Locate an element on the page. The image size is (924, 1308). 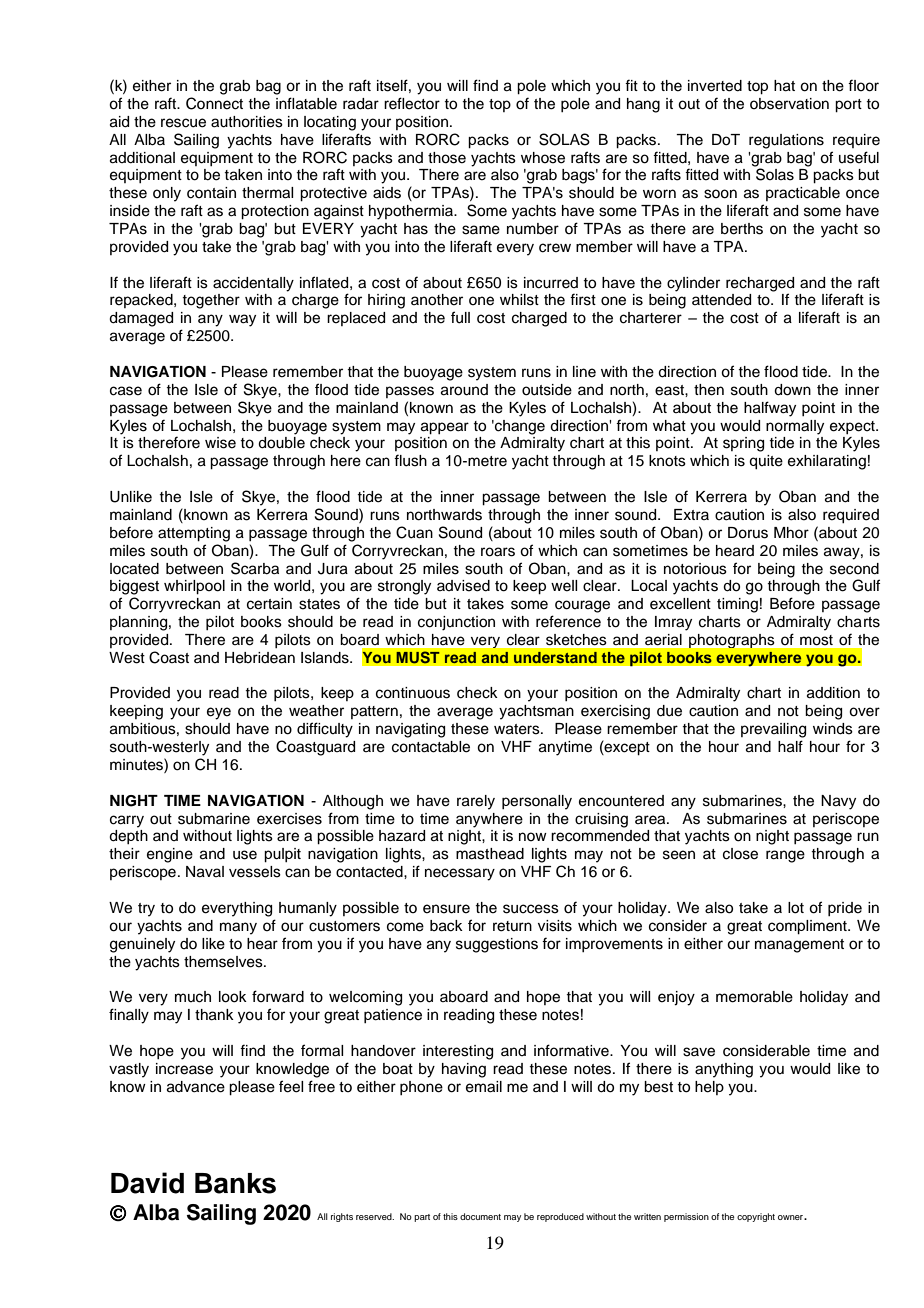
copyright is located at coordinates (756, 1217).
